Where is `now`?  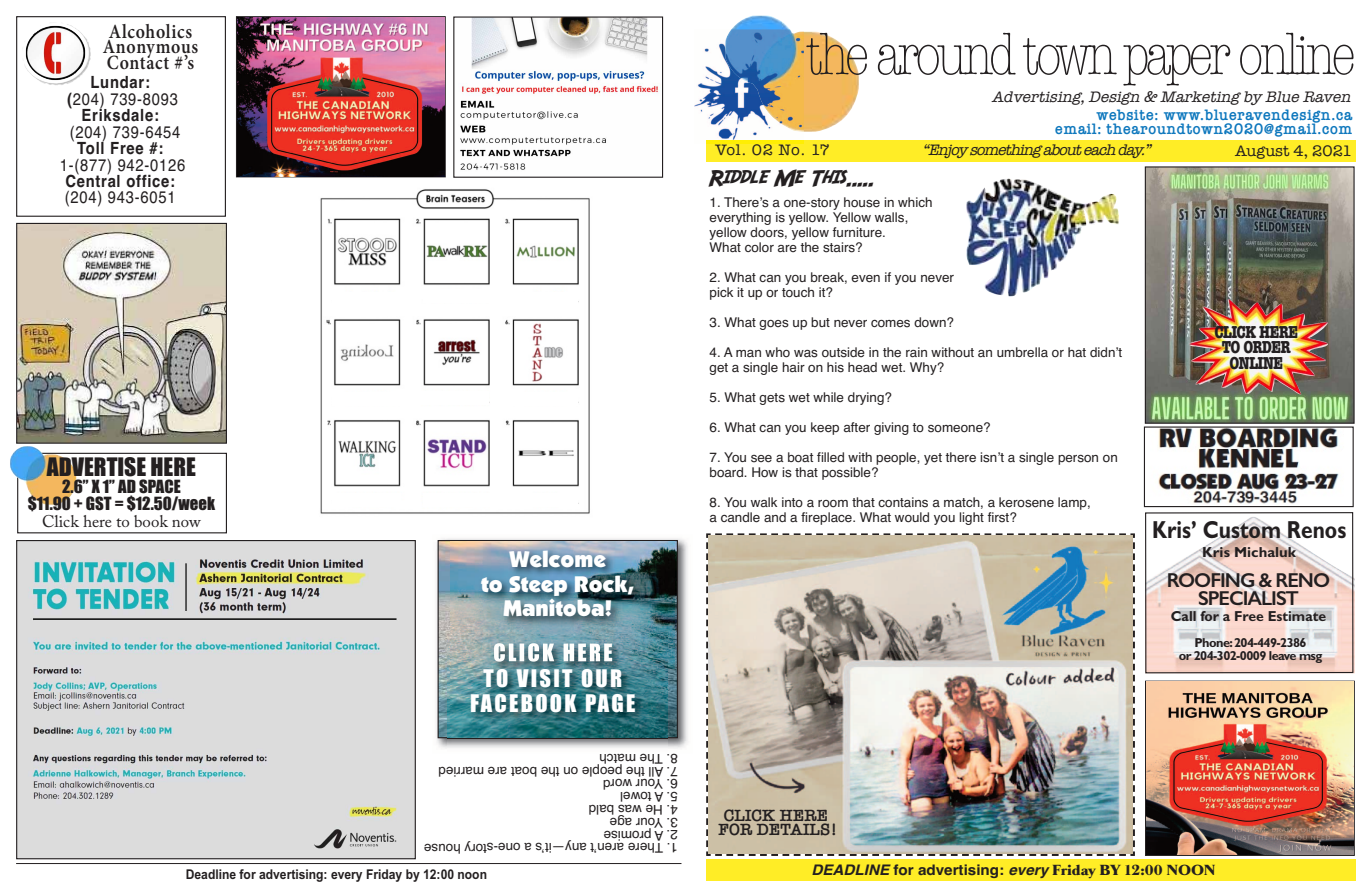
now is located at coordinates (186, 523).
